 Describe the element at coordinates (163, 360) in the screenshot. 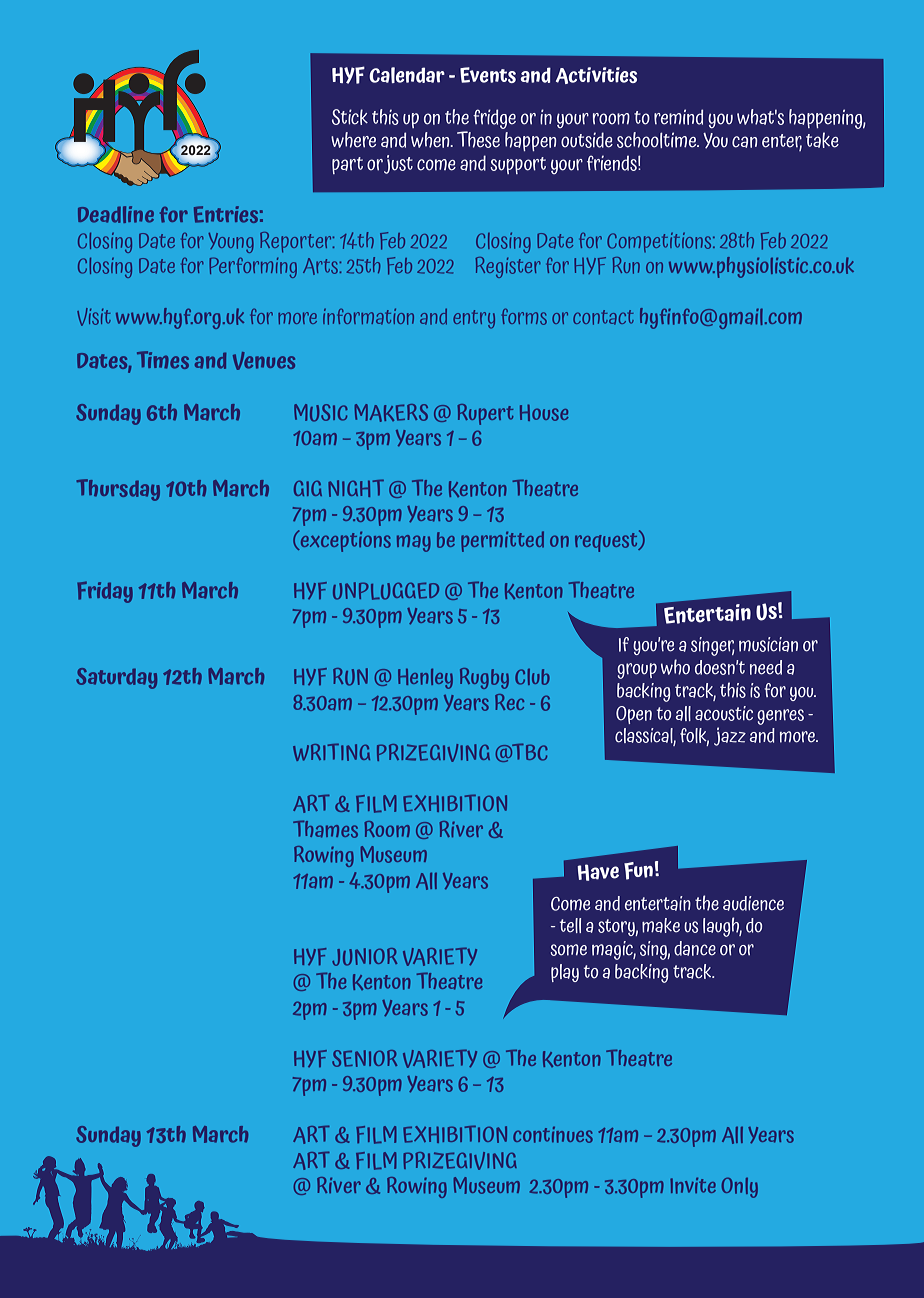

I see `Times` at that location.
